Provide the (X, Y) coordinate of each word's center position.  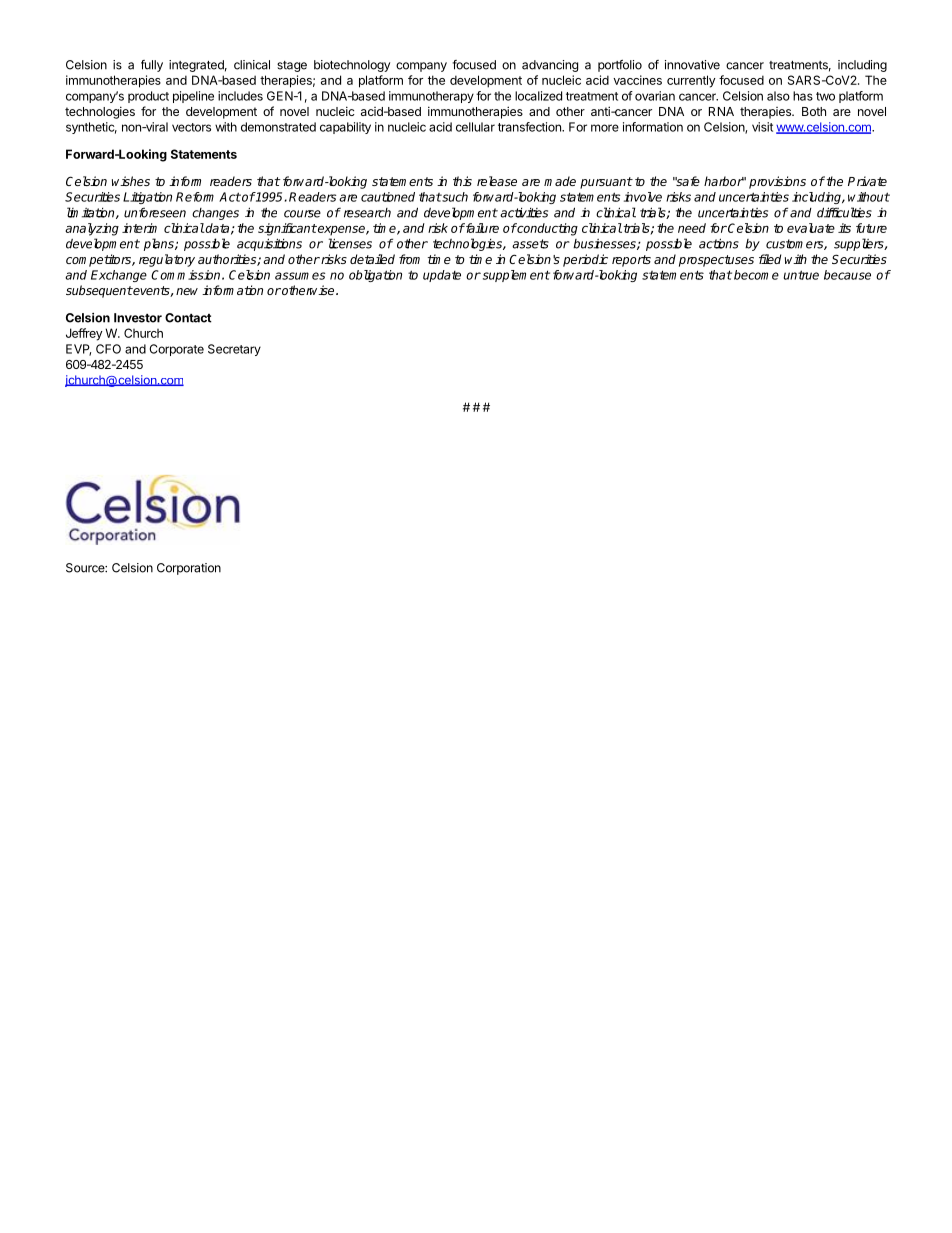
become (756, 275)
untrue (801, 275)
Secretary (234, 350)
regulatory (167, 260)
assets (530, 244)
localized (538, 96)
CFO (108, 349)
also (778, 96)
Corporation (189, 569)
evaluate (811, 228)
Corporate (176, 350)
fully (152, 66)
